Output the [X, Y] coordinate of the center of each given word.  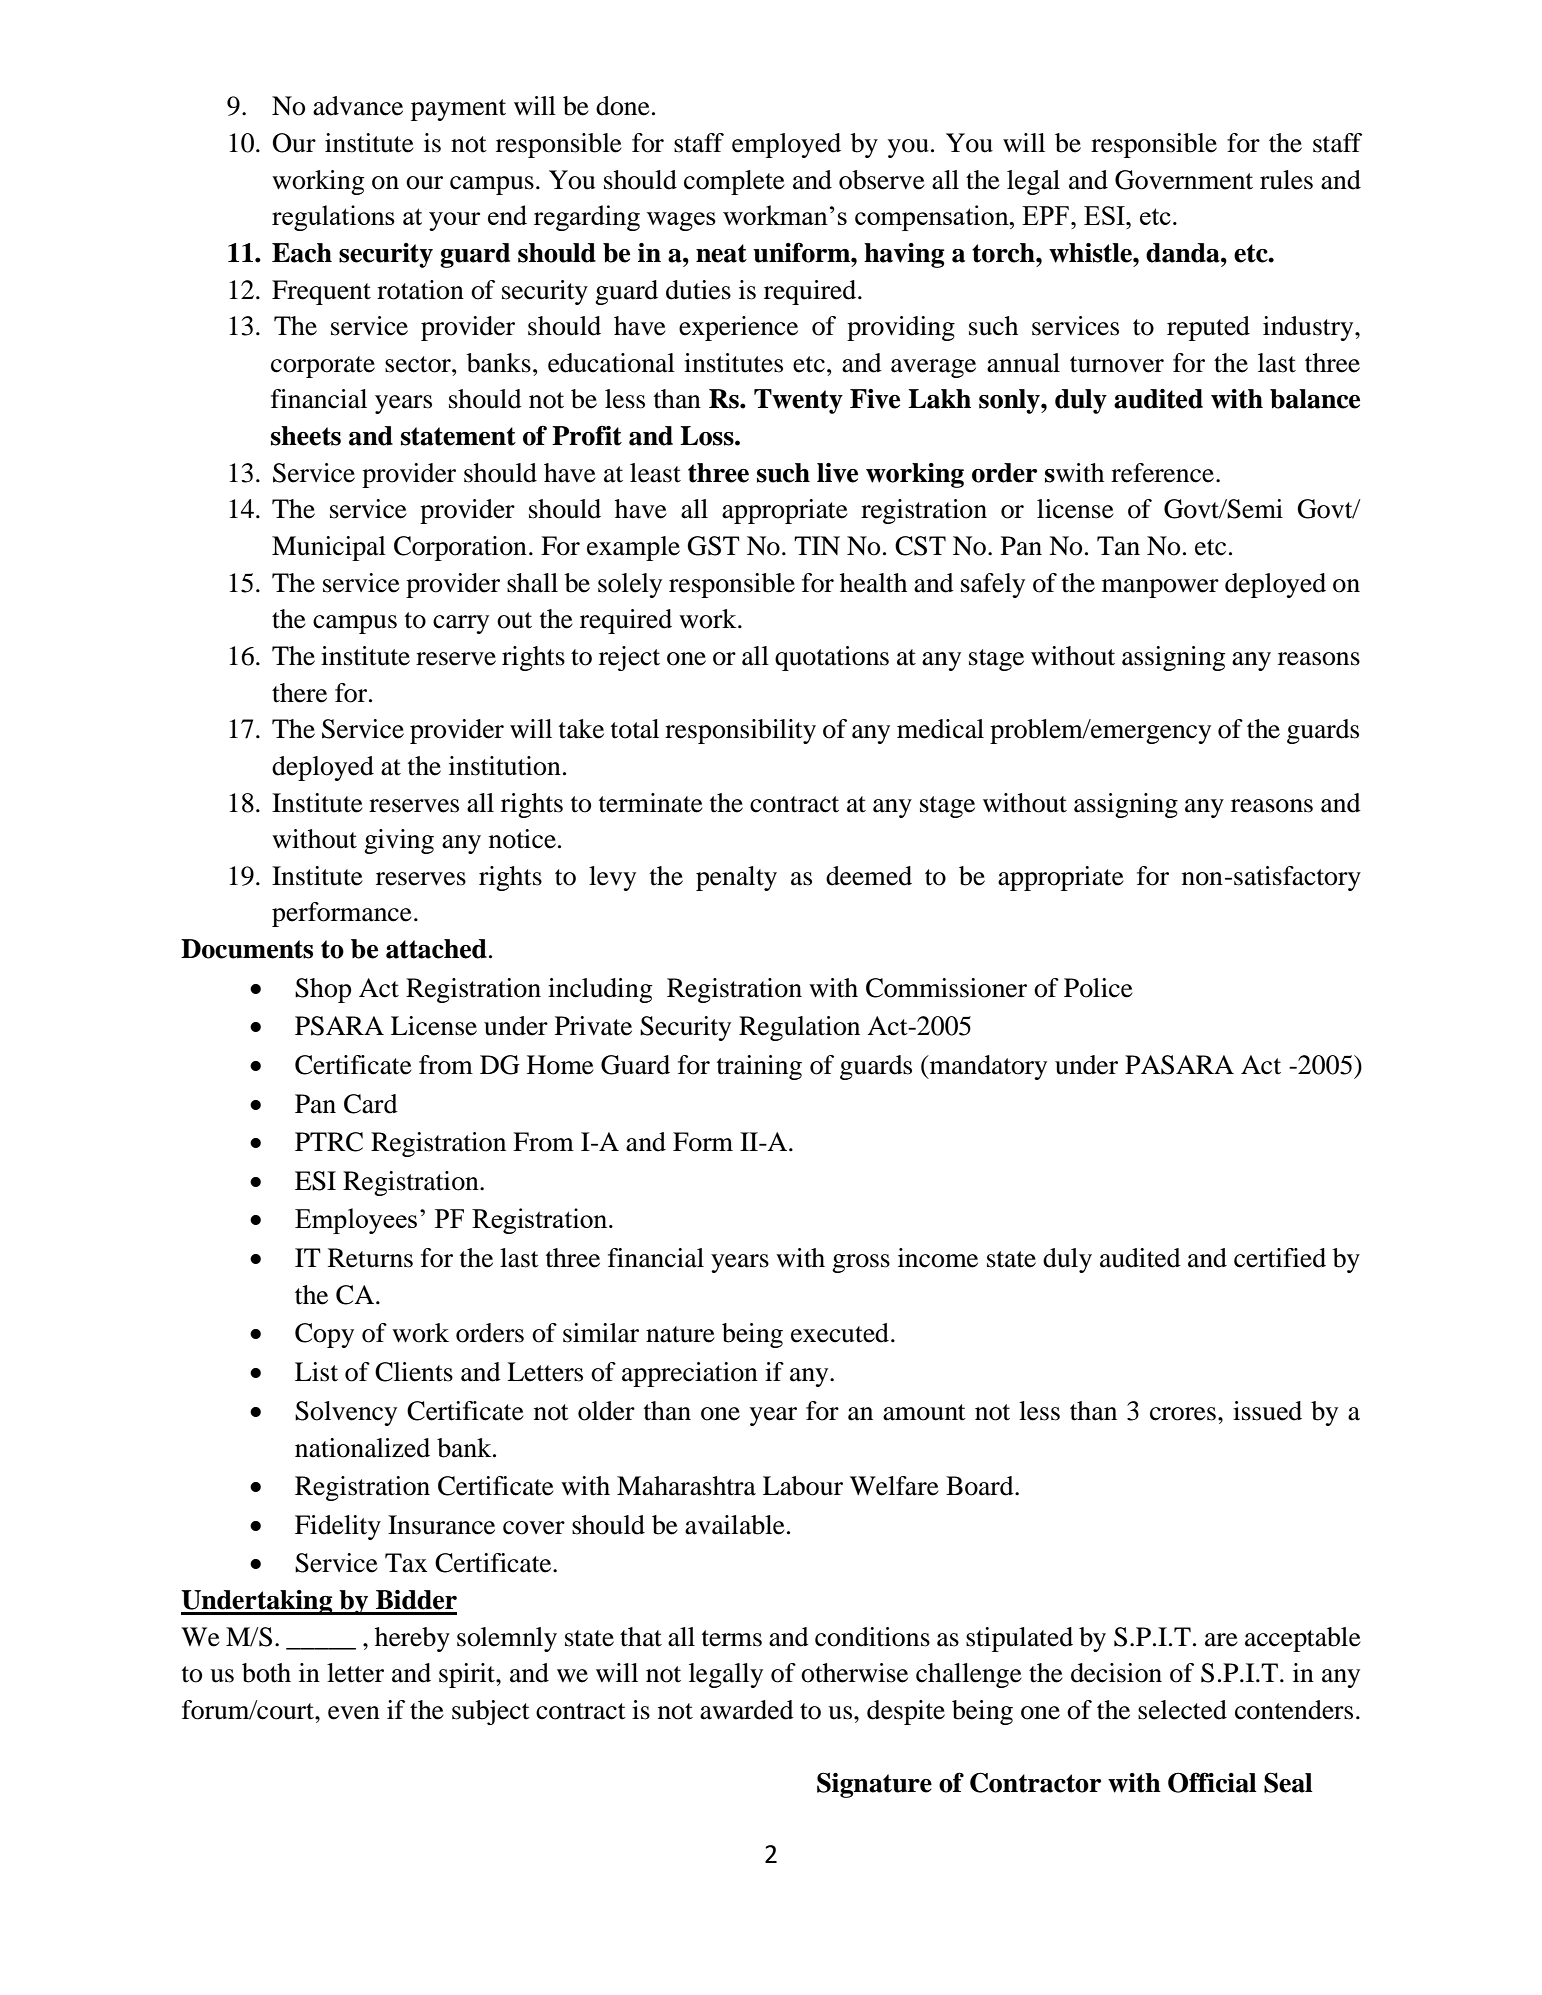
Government [1184, 180]
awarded [747, 1710]
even [354, 1713]
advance [358, 106]
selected [1182, 1710]
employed [786, 145]
